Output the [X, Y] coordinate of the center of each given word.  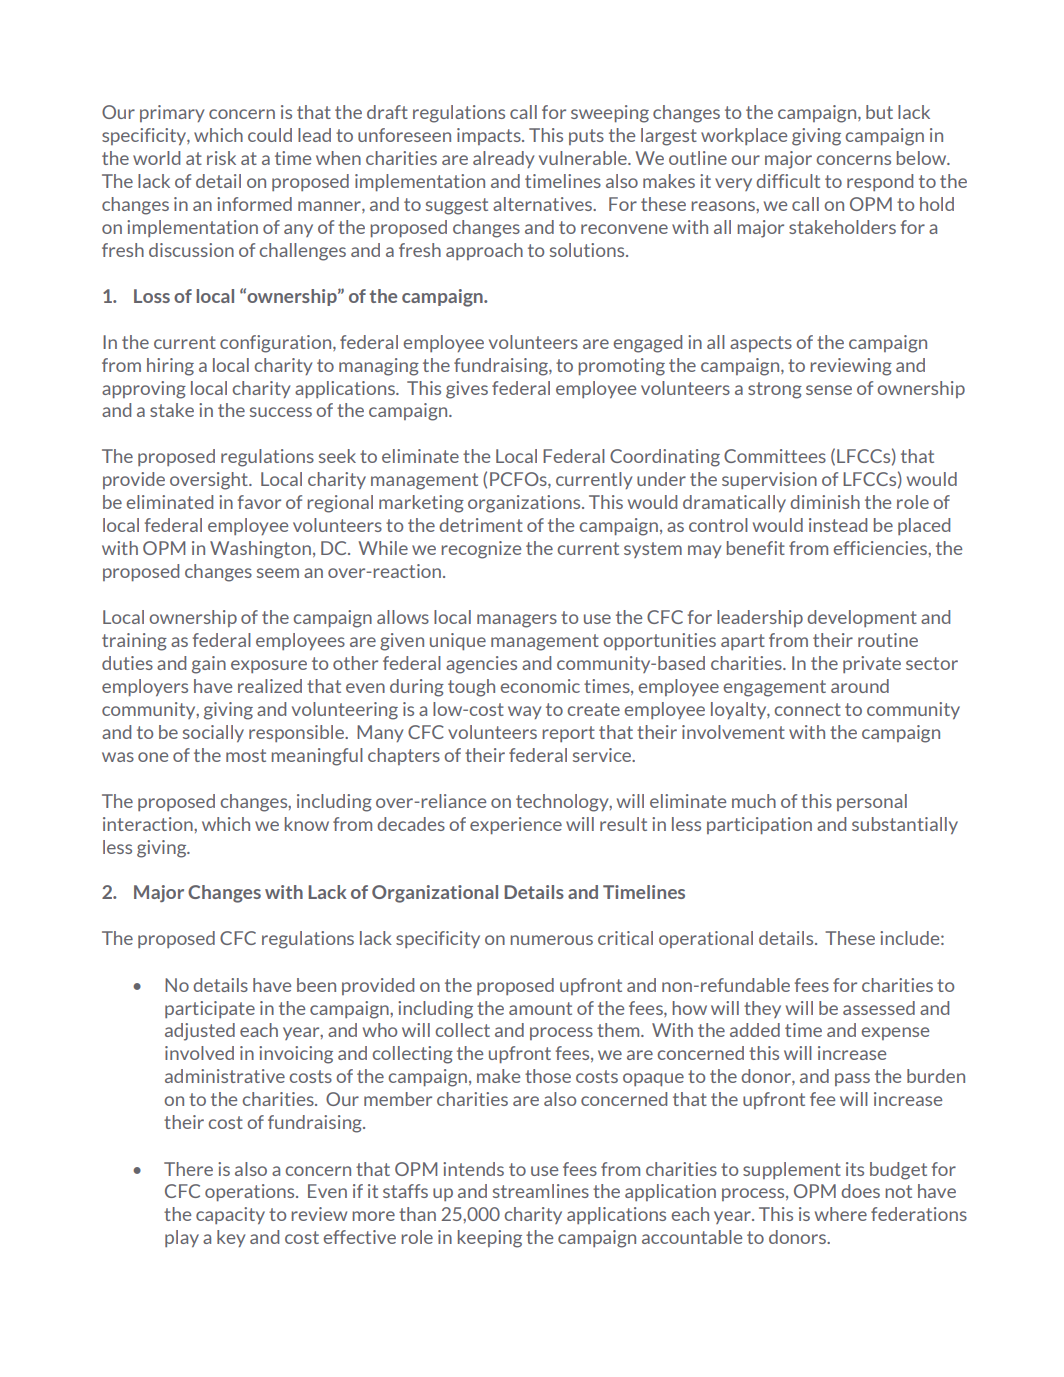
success [281, 412]
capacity [230, 1215]
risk [221, 158]
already [503, 159]
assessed [879, 1008]
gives [467, 390]
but [879, 112]
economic [540, 686]
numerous [551, 940]
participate [210, 1009]
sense [829, 390]
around [860, 686]
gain [209, 665]
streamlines [541, 1191]
